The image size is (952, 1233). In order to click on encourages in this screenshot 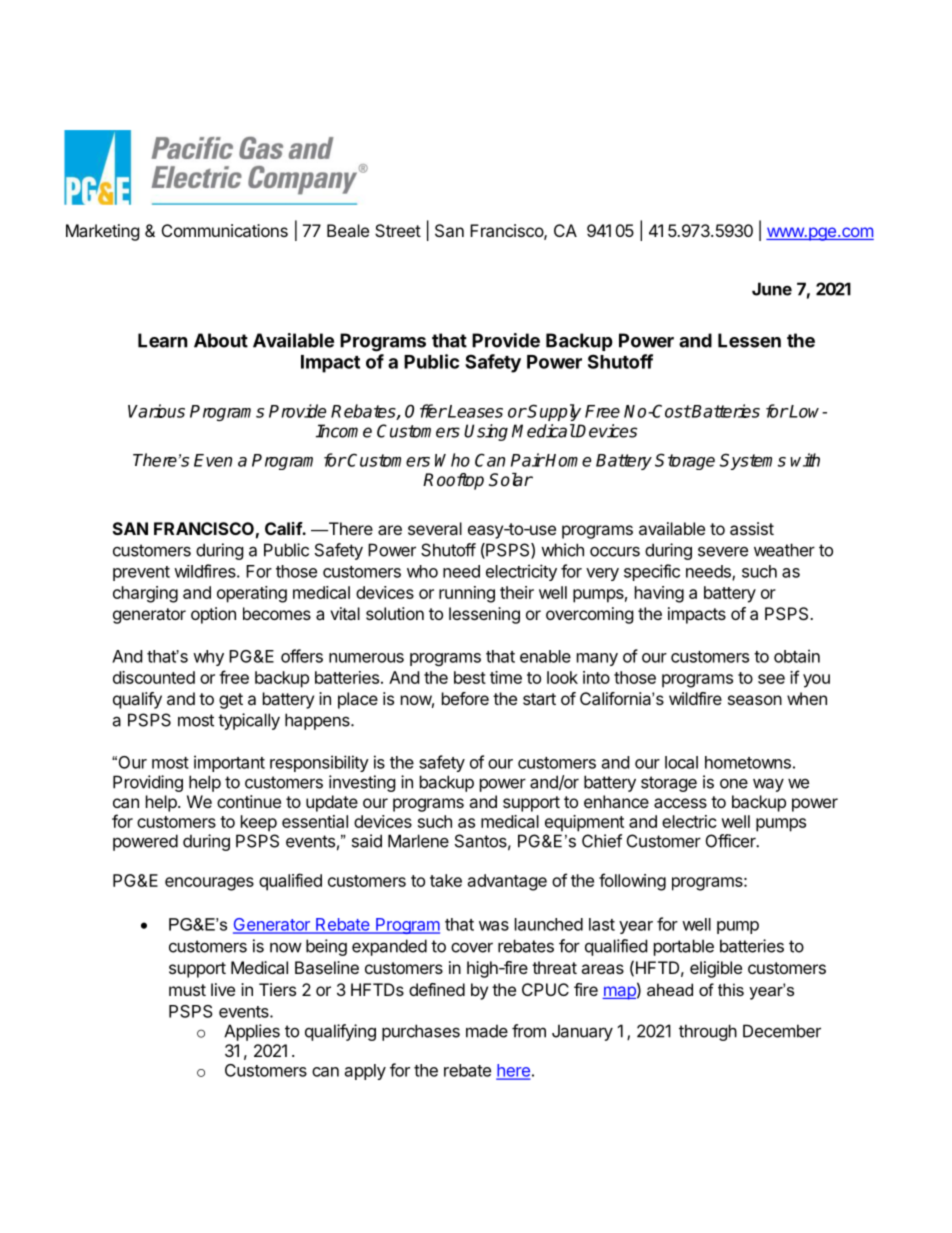, I will do `click(209, 884)`.
